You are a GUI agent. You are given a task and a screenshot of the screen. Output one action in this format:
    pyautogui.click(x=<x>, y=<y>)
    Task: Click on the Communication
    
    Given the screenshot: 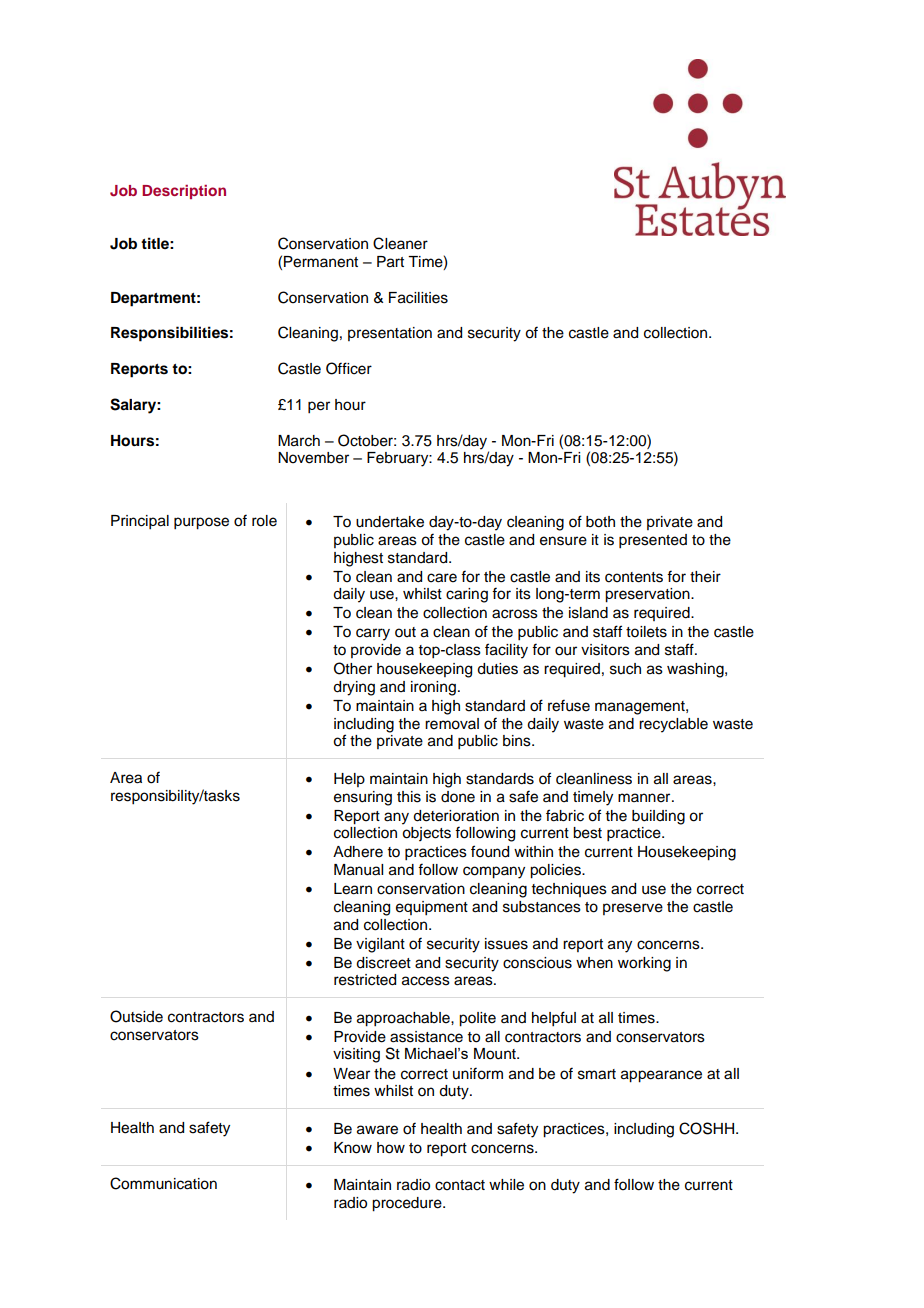 What is the action you would take?
    pyautogui.click(x=163, y=1183)
